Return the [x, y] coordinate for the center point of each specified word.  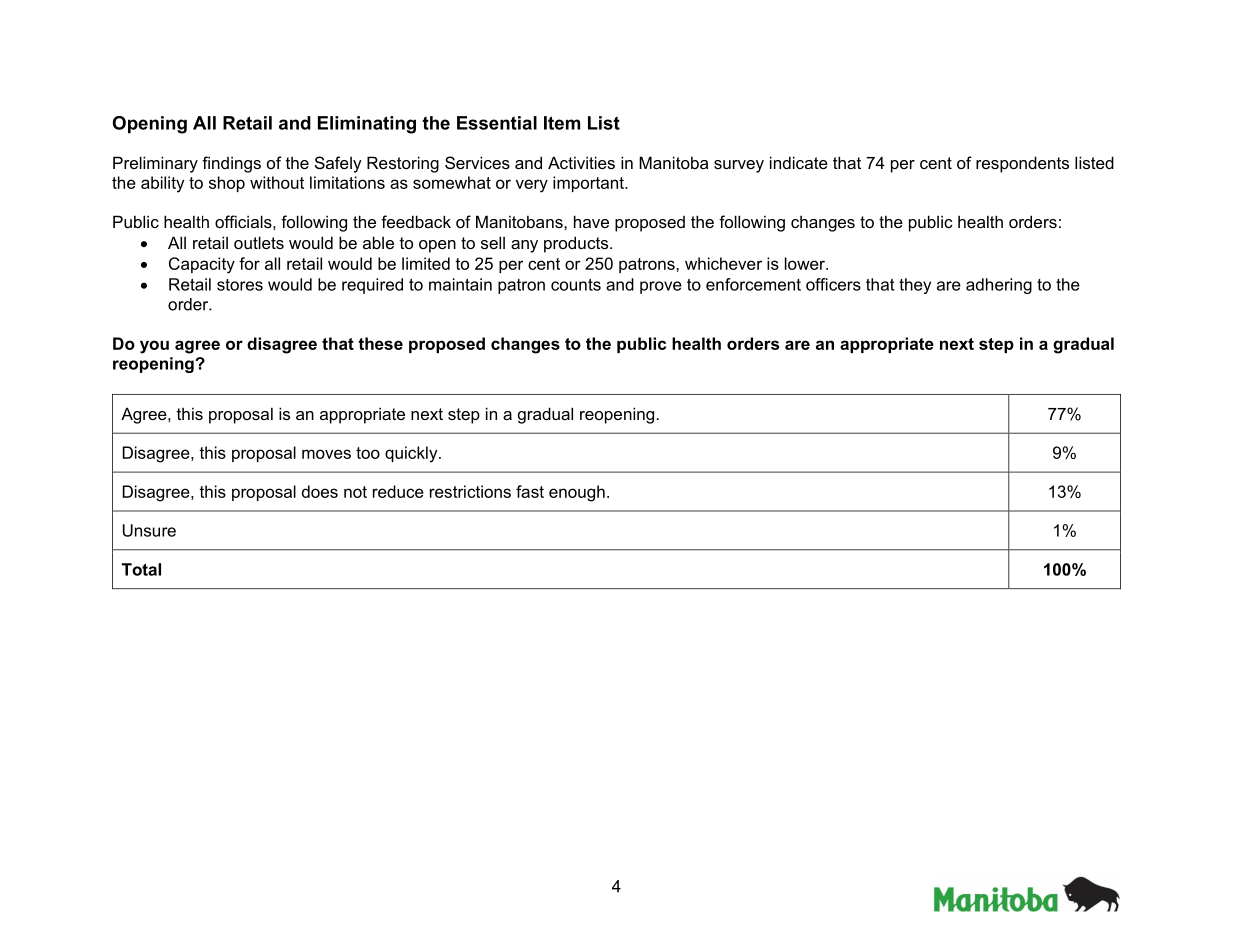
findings [231, 164]
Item [562, 123]
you [154, 347]
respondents [1022, 164]
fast [530, 491]
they [915, 286]
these [380, 343]
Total [141, 569]
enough [577, 493]
